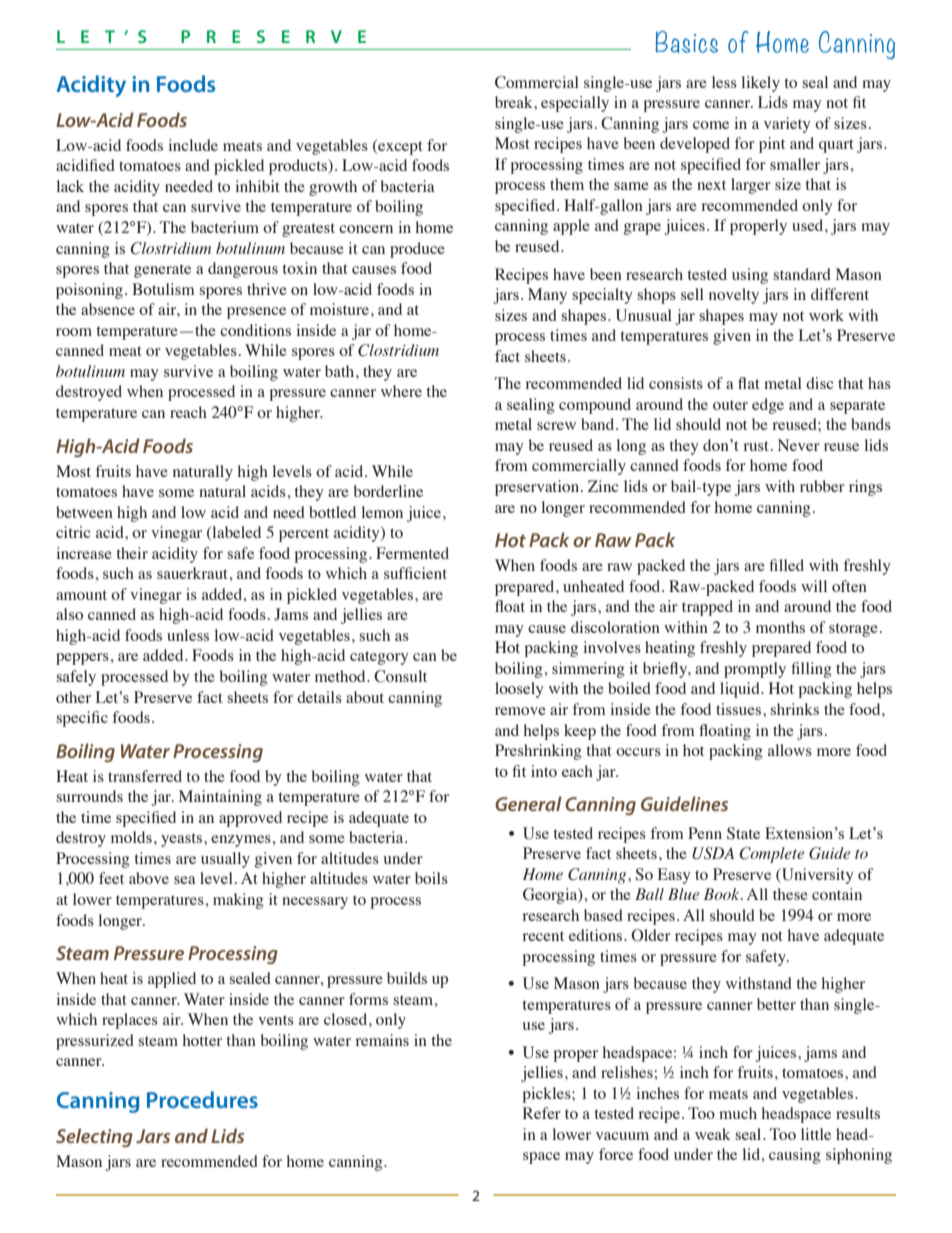 Image resolution: width=952 pixels, height=1233 pixels. Describe the element at coordinates (771, 855) in the screenshot. I see `Complete` at that location.
